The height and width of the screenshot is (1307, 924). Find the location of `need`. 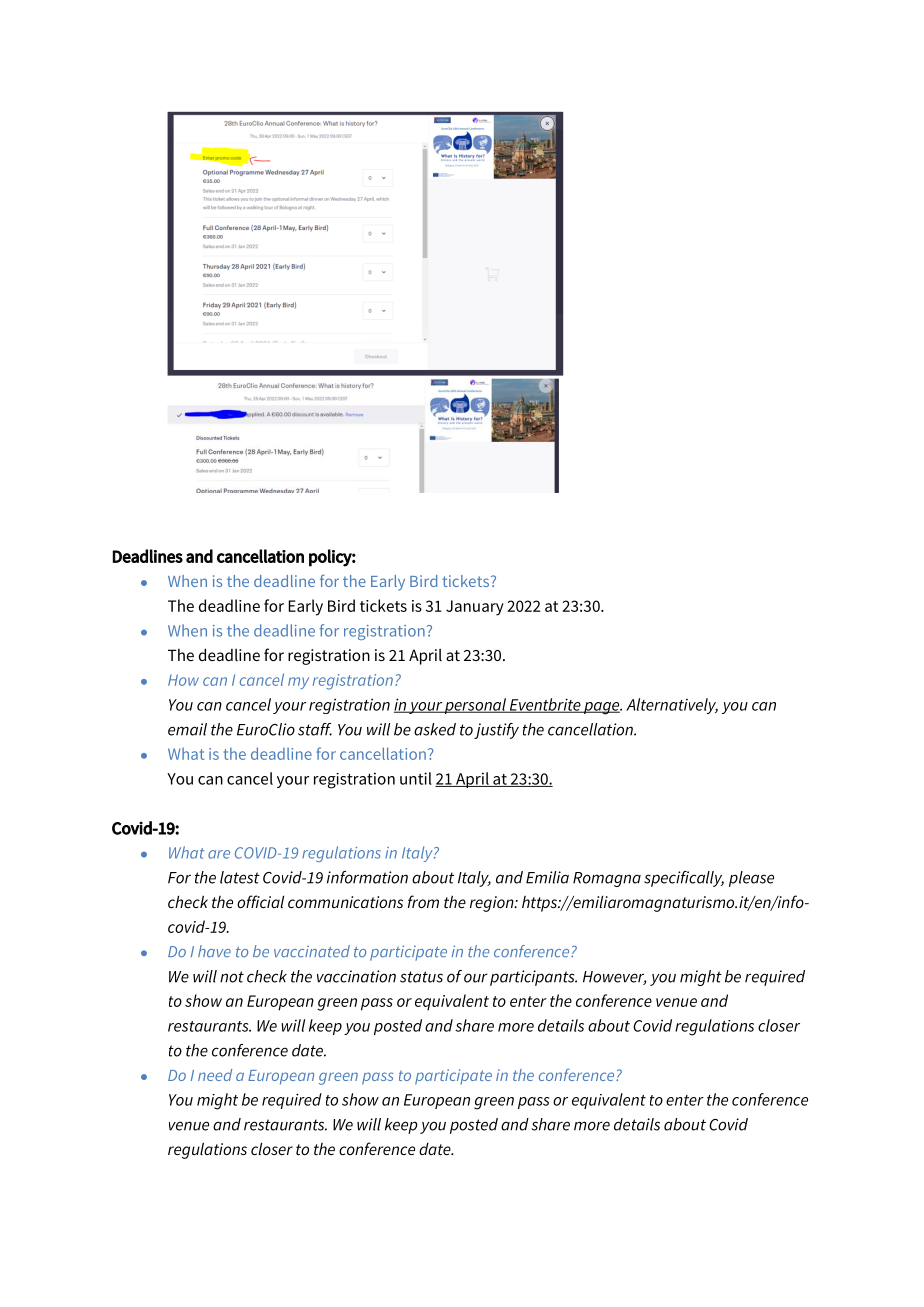

need is located at coordinates (215, 1075).
